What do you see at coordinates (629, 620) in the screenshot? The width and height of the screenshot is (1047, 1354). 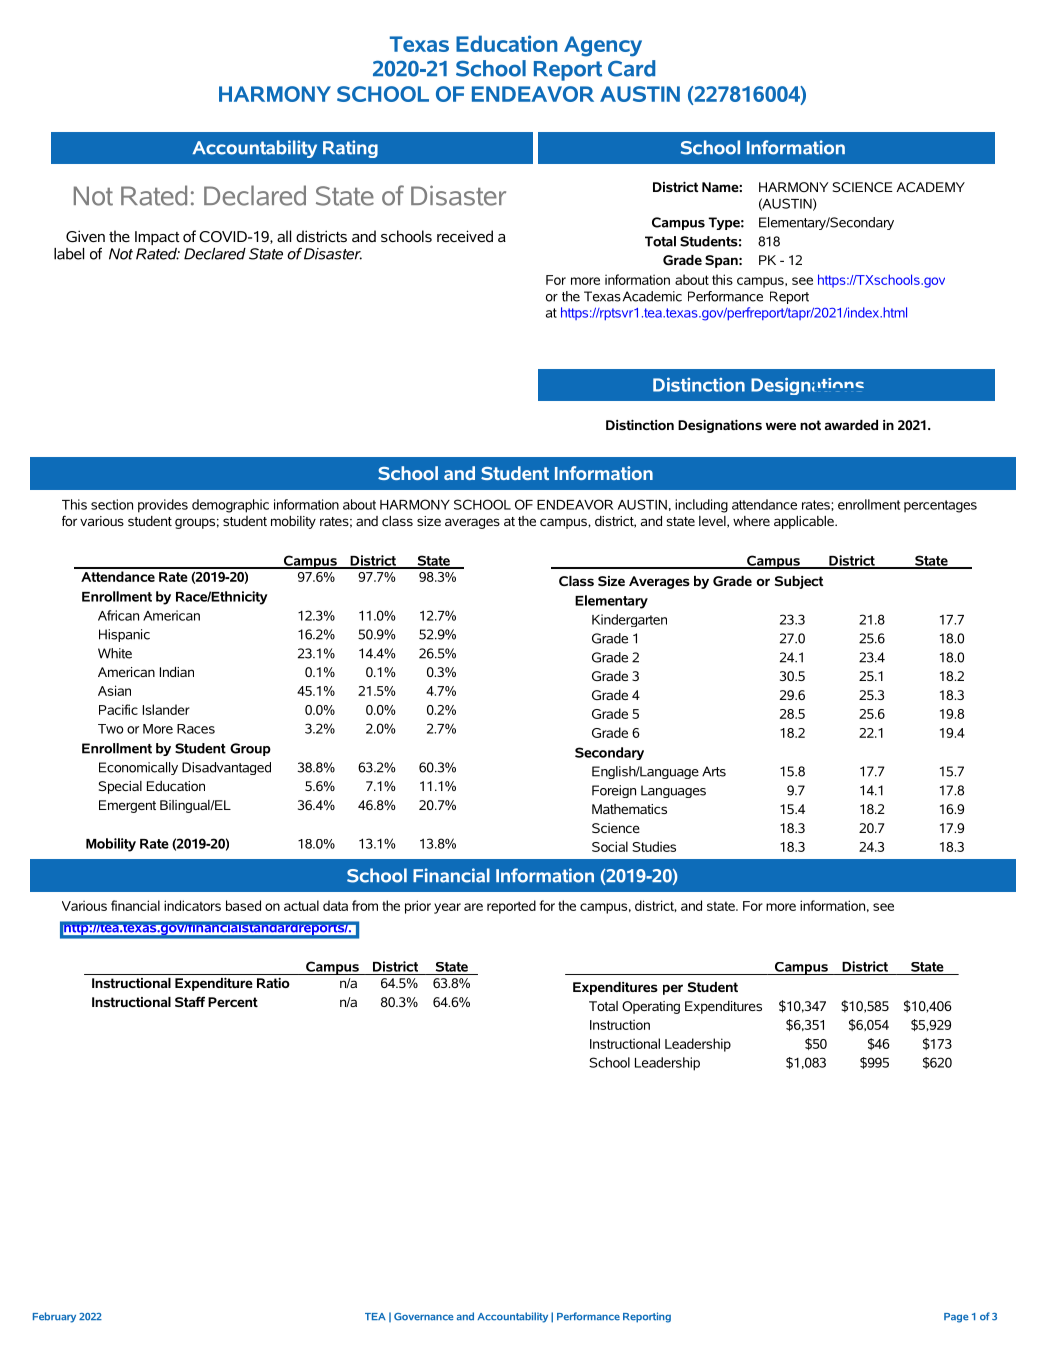 I see `Kindergarten` at bounding box center [629, 620].
